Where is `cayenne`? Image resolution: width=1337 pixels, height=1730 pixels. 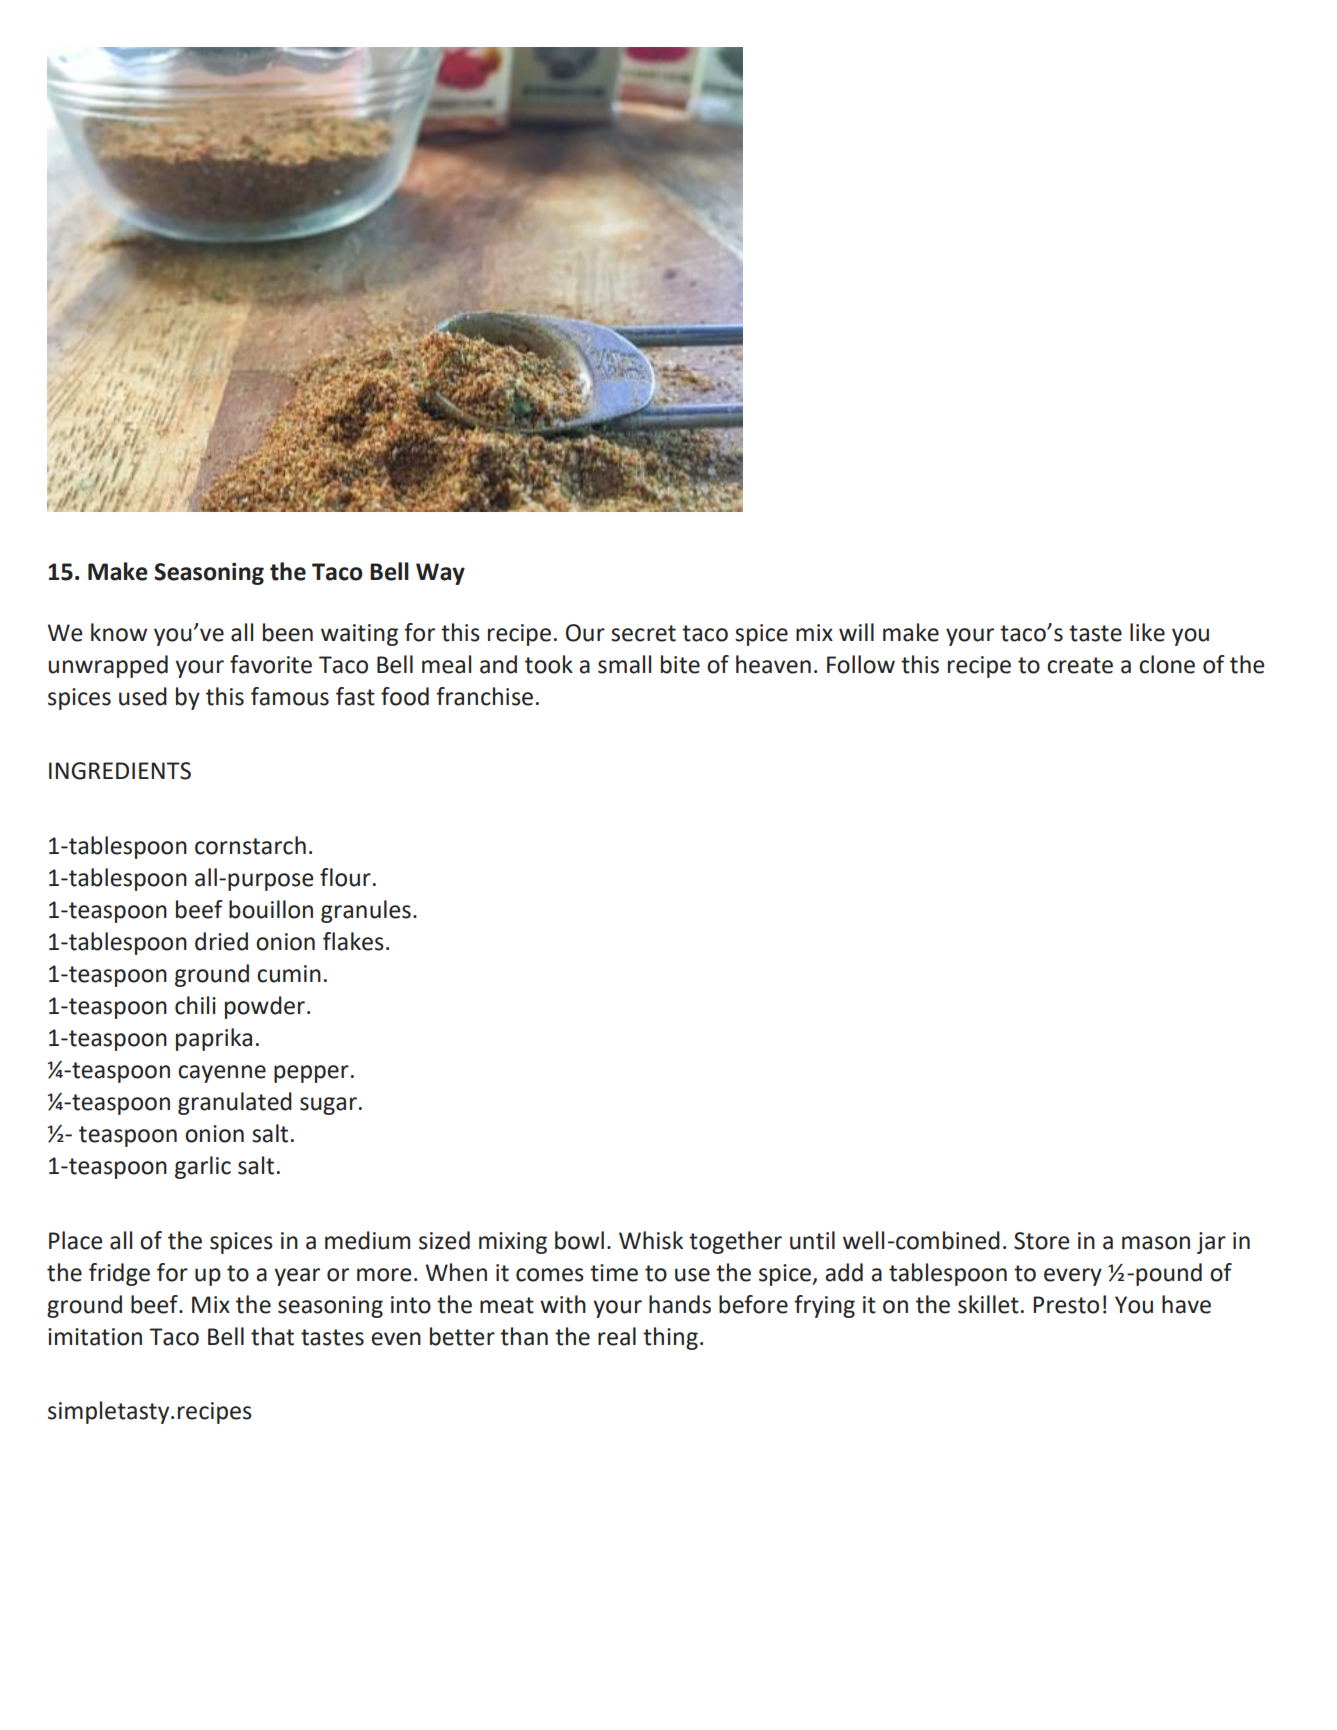 cayenne is located at coordinates (222, 1074).
